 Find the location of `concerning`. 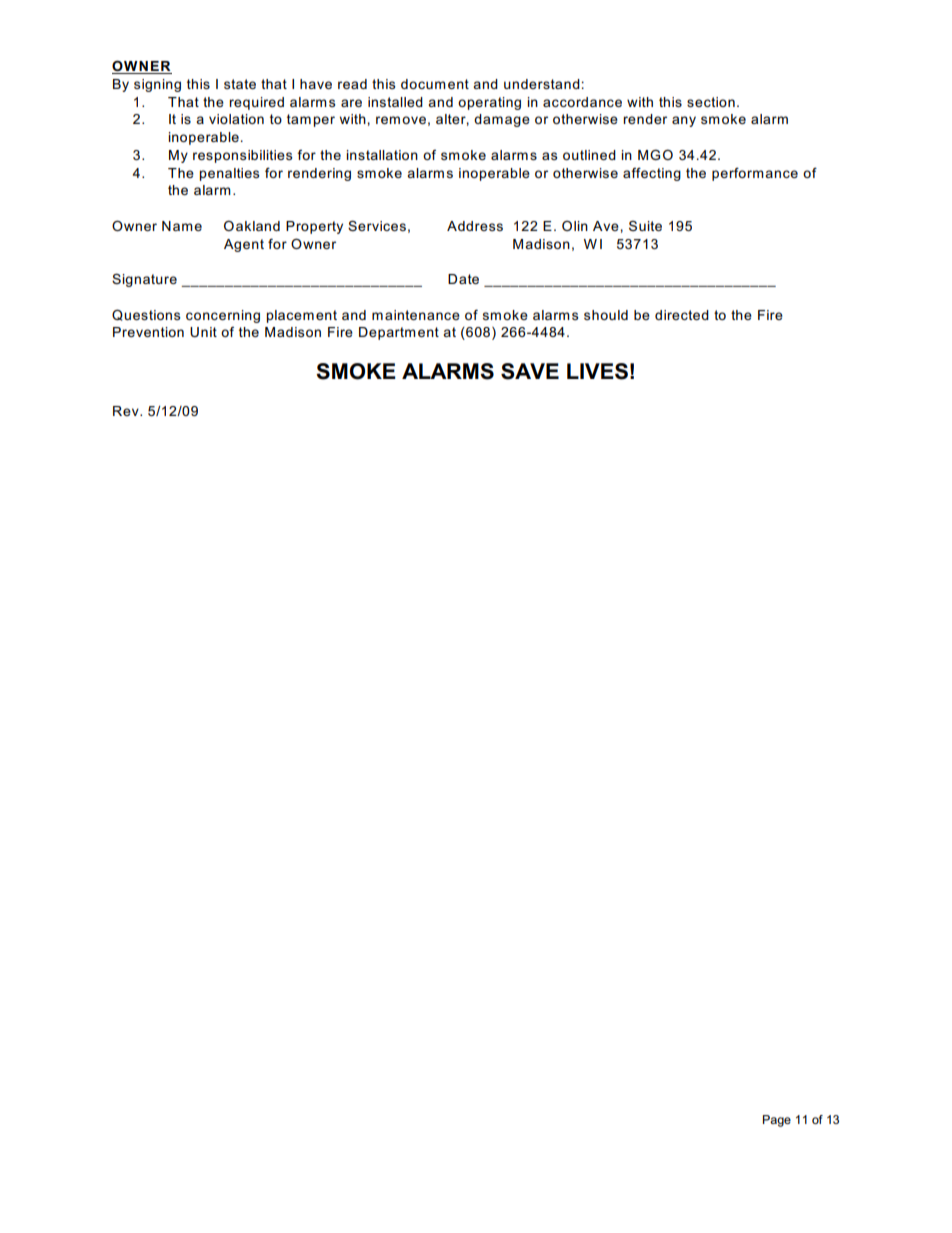

concerning is located at coordinates (223, 316).
